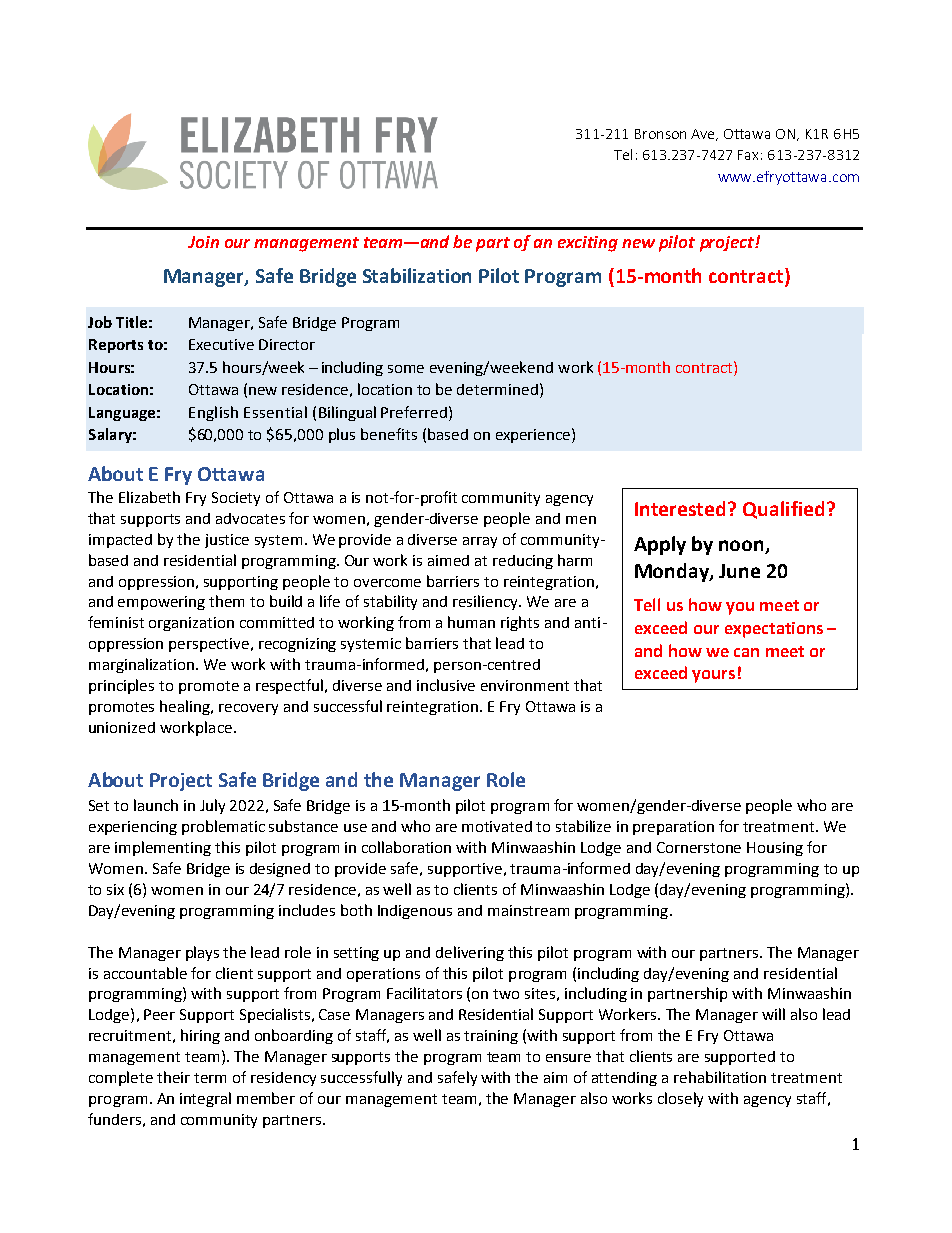  Describe the element at coordinates (417, 275) in the screenshot. I see `Stabilization` at that location.
